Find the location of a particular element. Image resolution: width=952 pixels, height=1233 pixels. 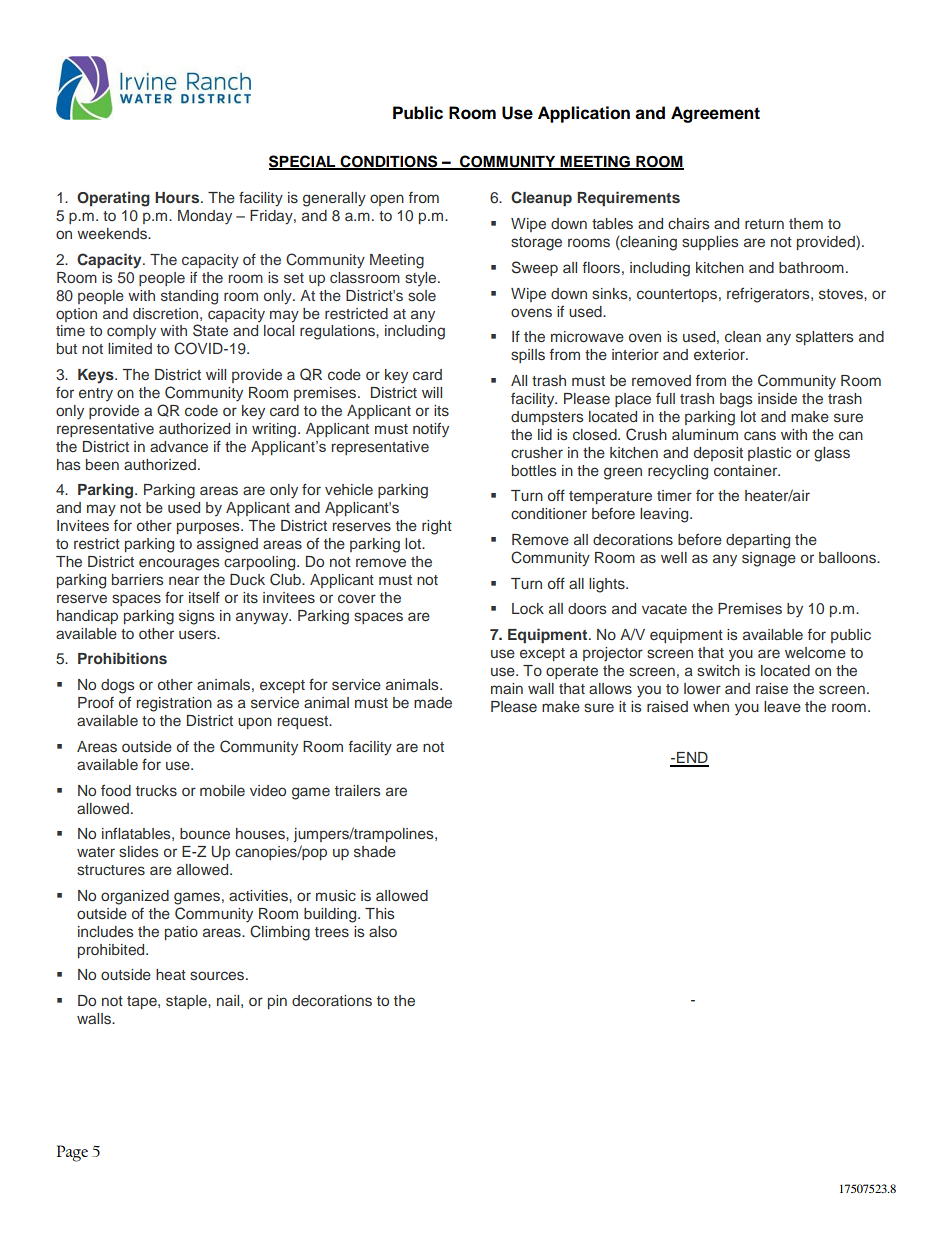

trucks is located at coordinates (156, 790).
